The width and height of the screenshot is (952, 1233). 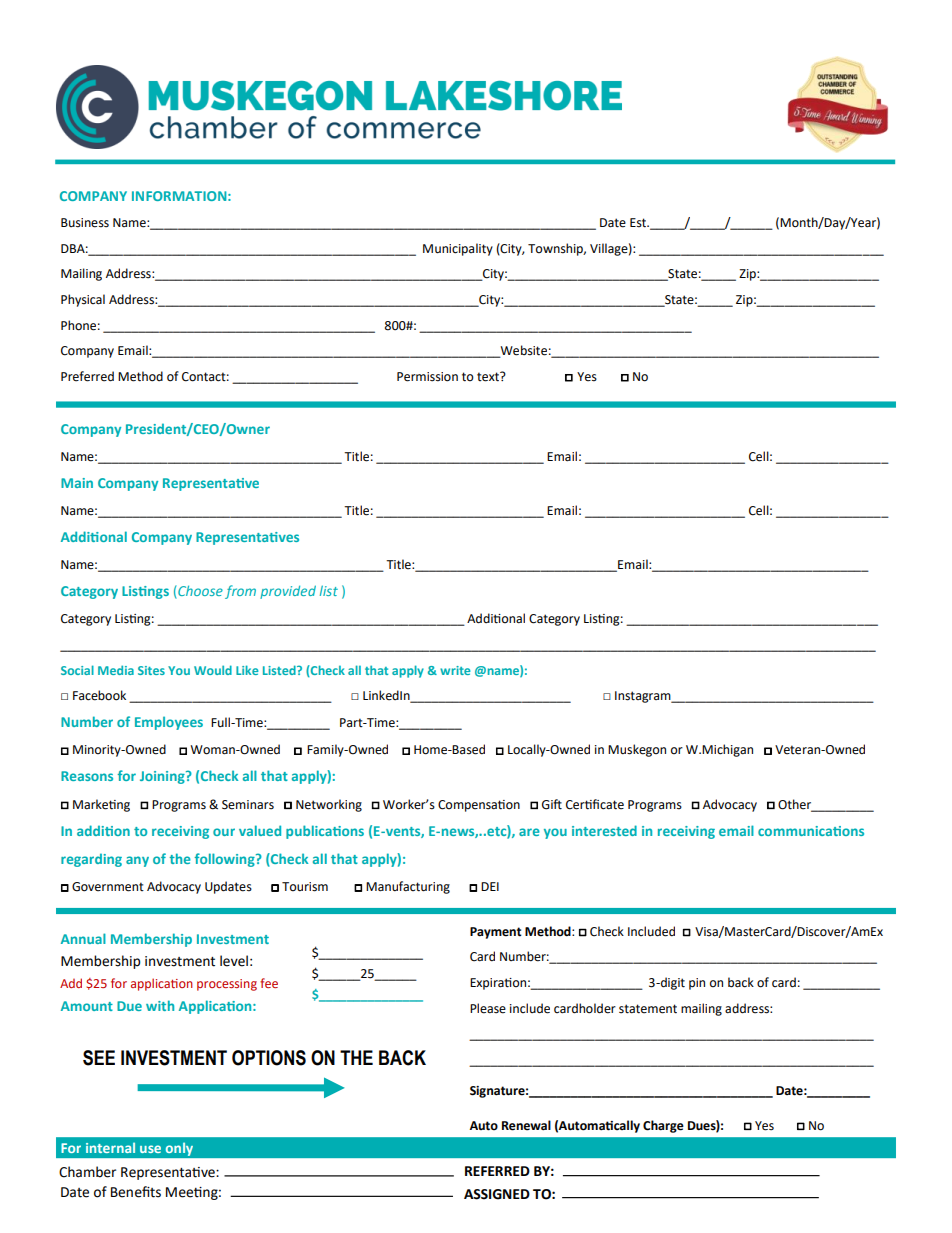 I want to click on pin, so click(x=697, y=984).
